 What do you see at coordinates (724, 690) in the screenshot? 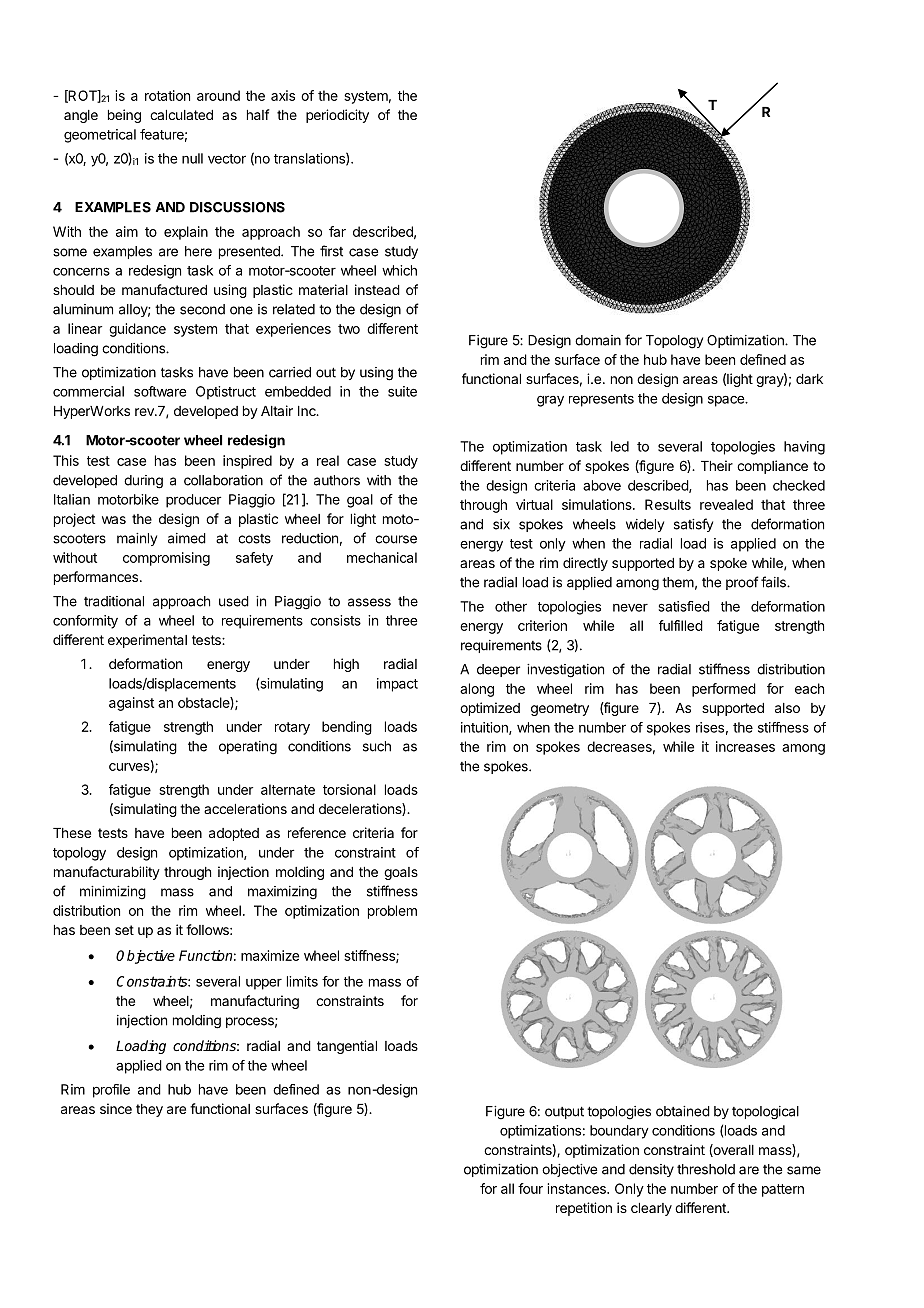
I see `performed` at bounding box center [724, 690].
